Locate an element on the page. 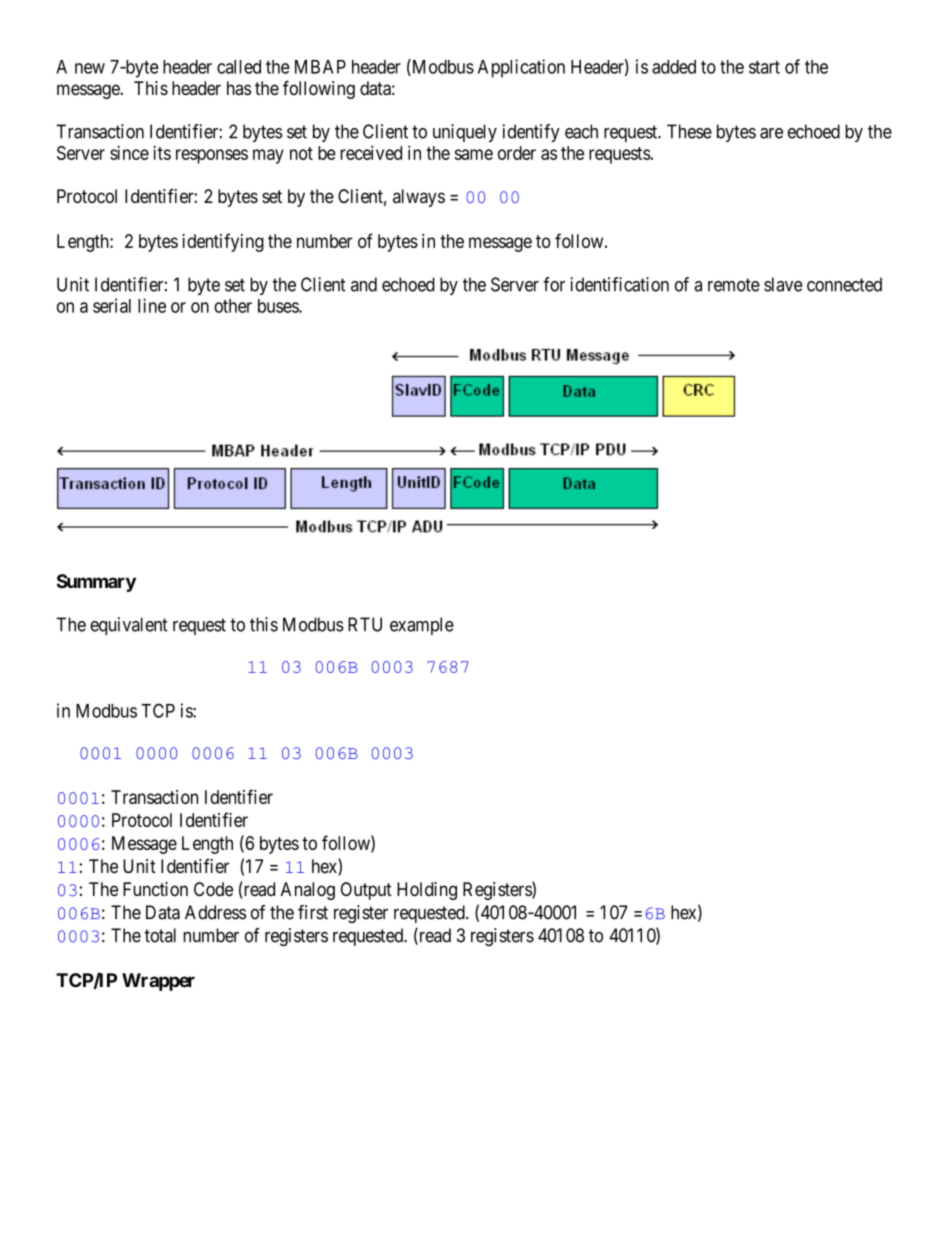  Output is located at coordinates (366, 891).
